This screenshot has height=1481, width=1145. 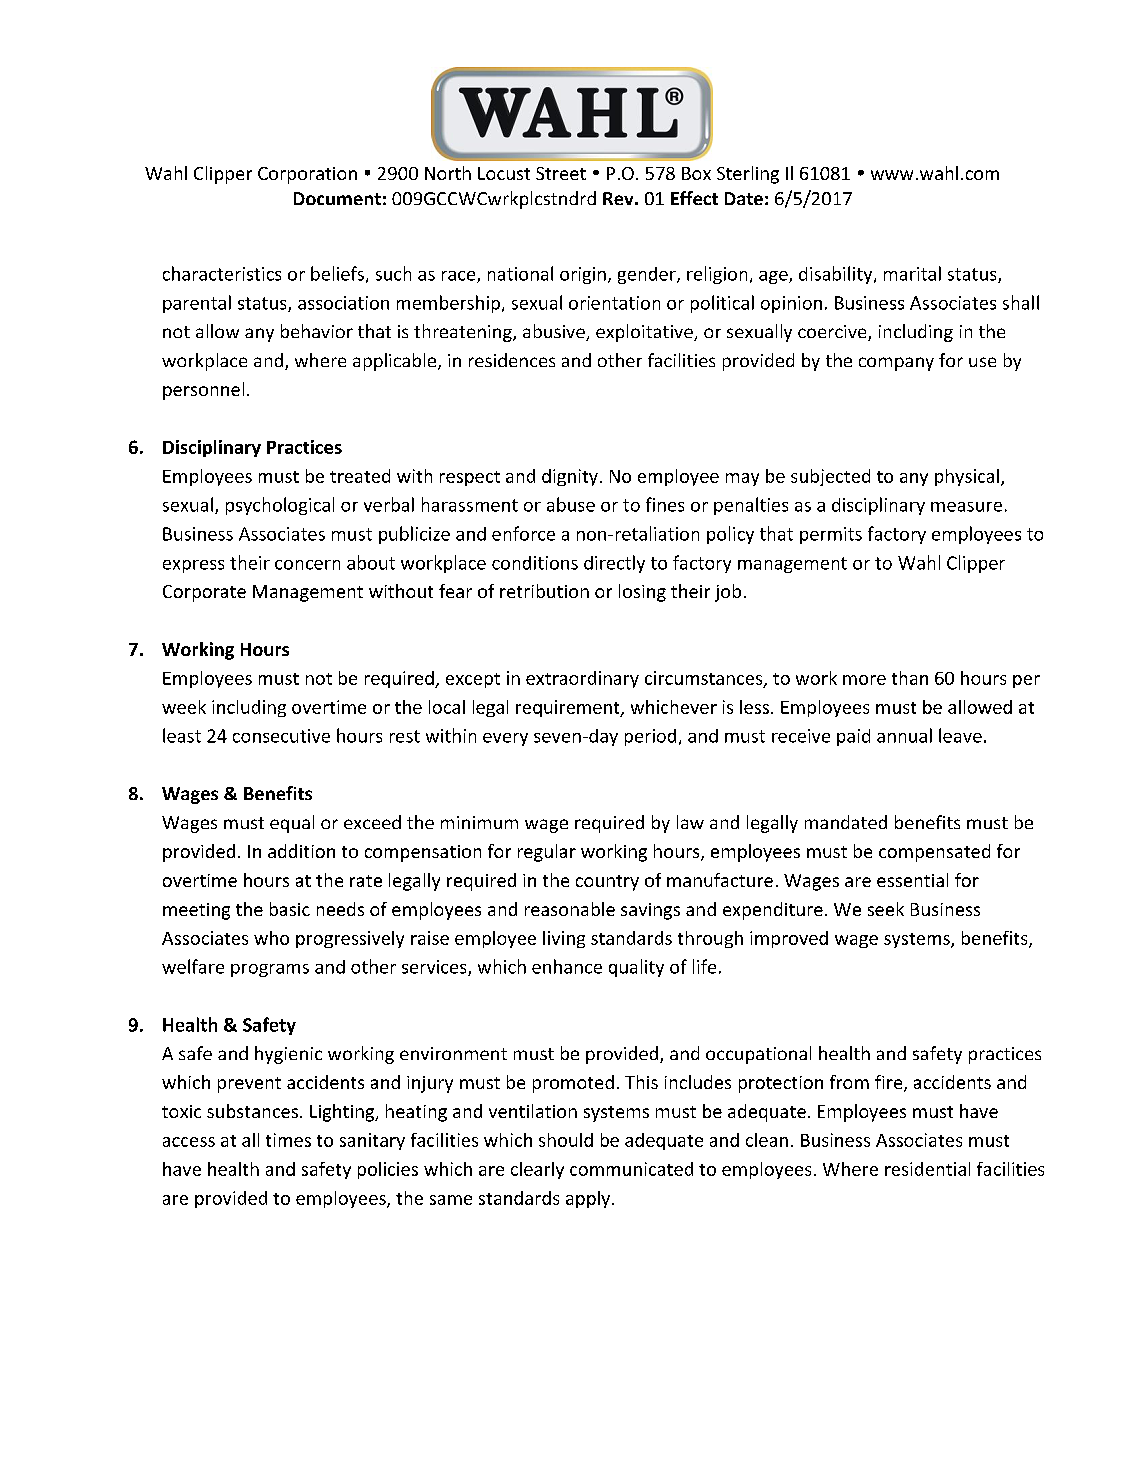 I want to click on regular, so click(x=547, y=853).
